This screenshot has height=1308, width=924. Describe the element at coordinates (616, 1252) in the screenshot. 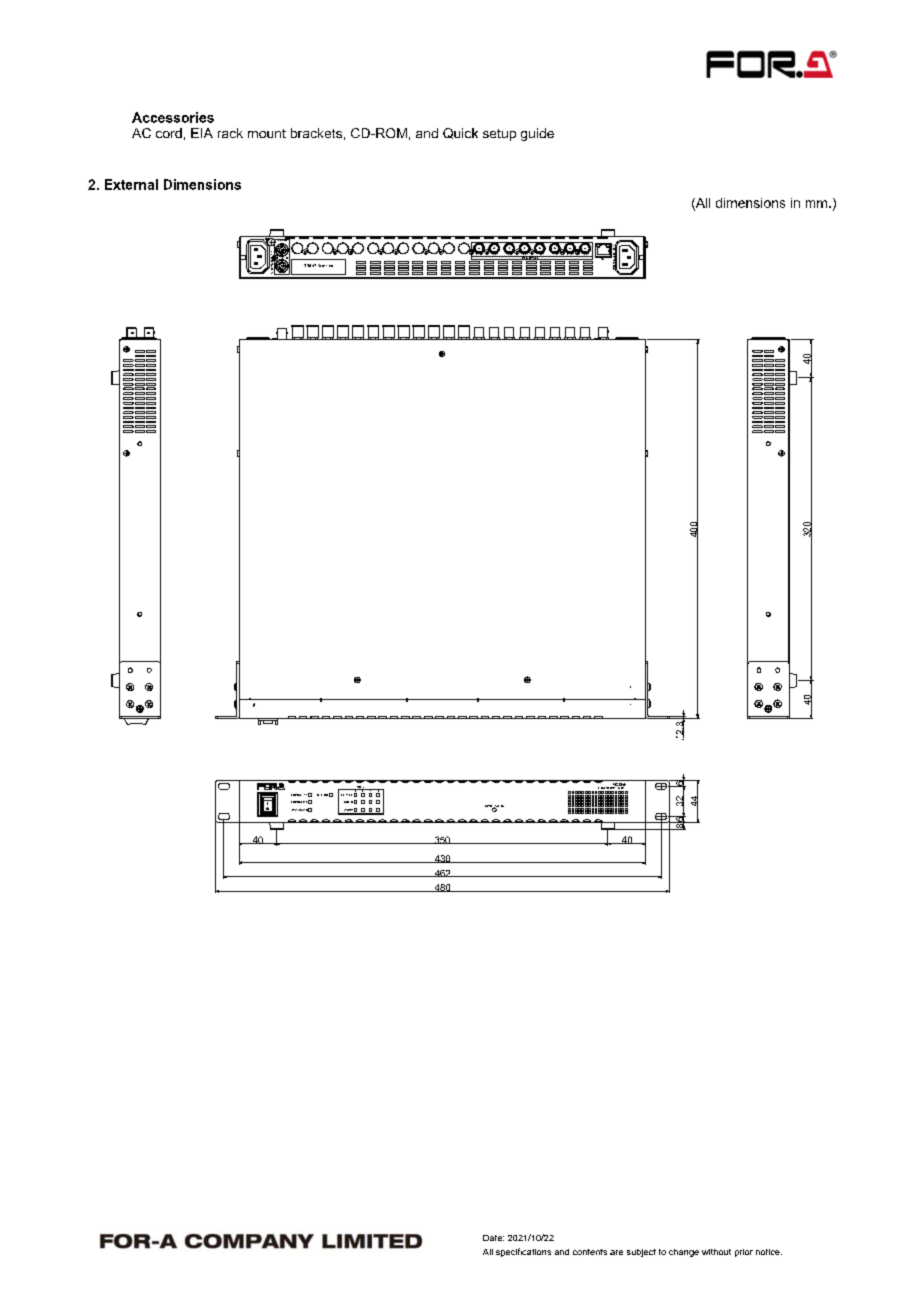

I see `are` at that location.
